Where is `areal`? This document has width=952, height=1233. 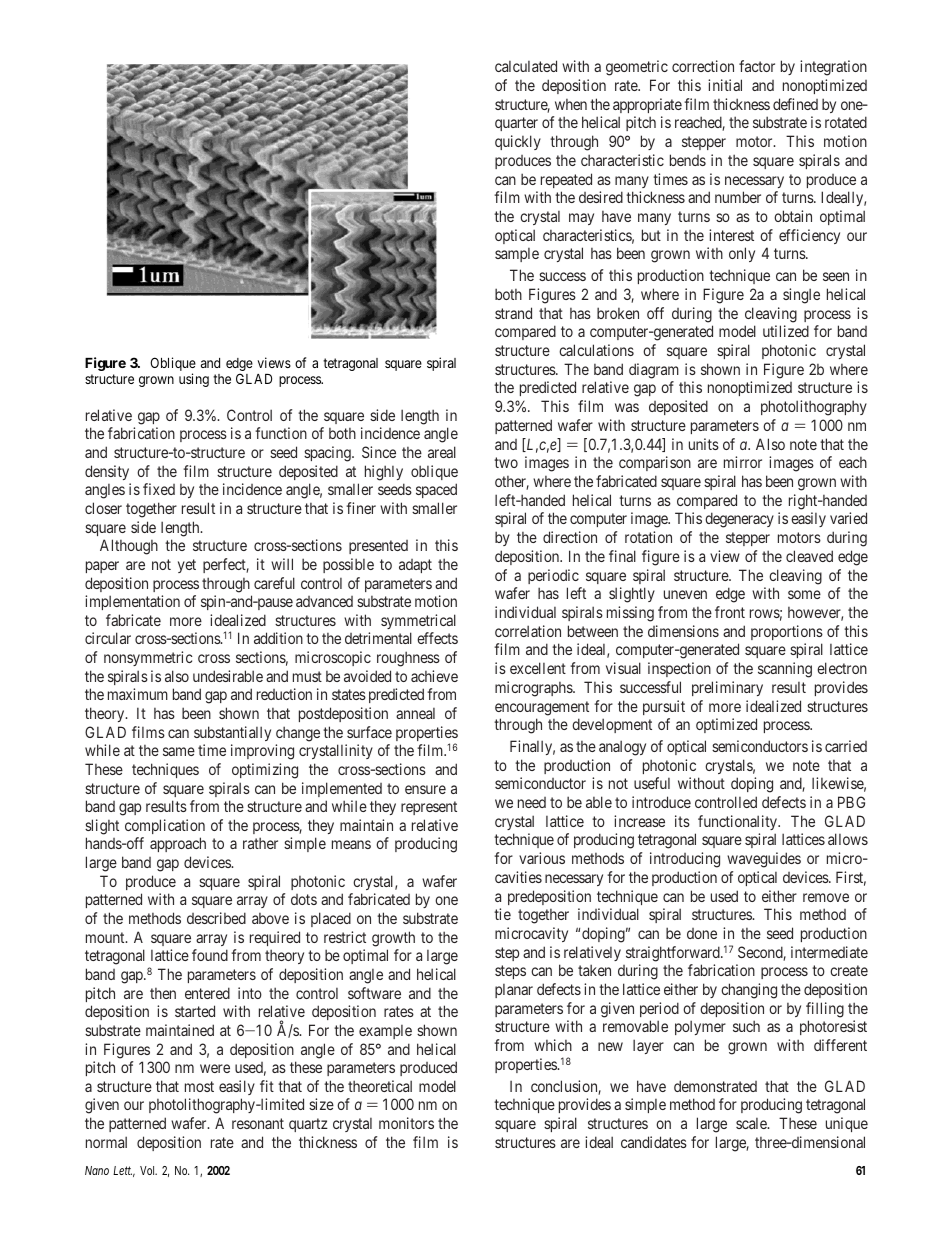 areal is located at coordinates (442, 452).
